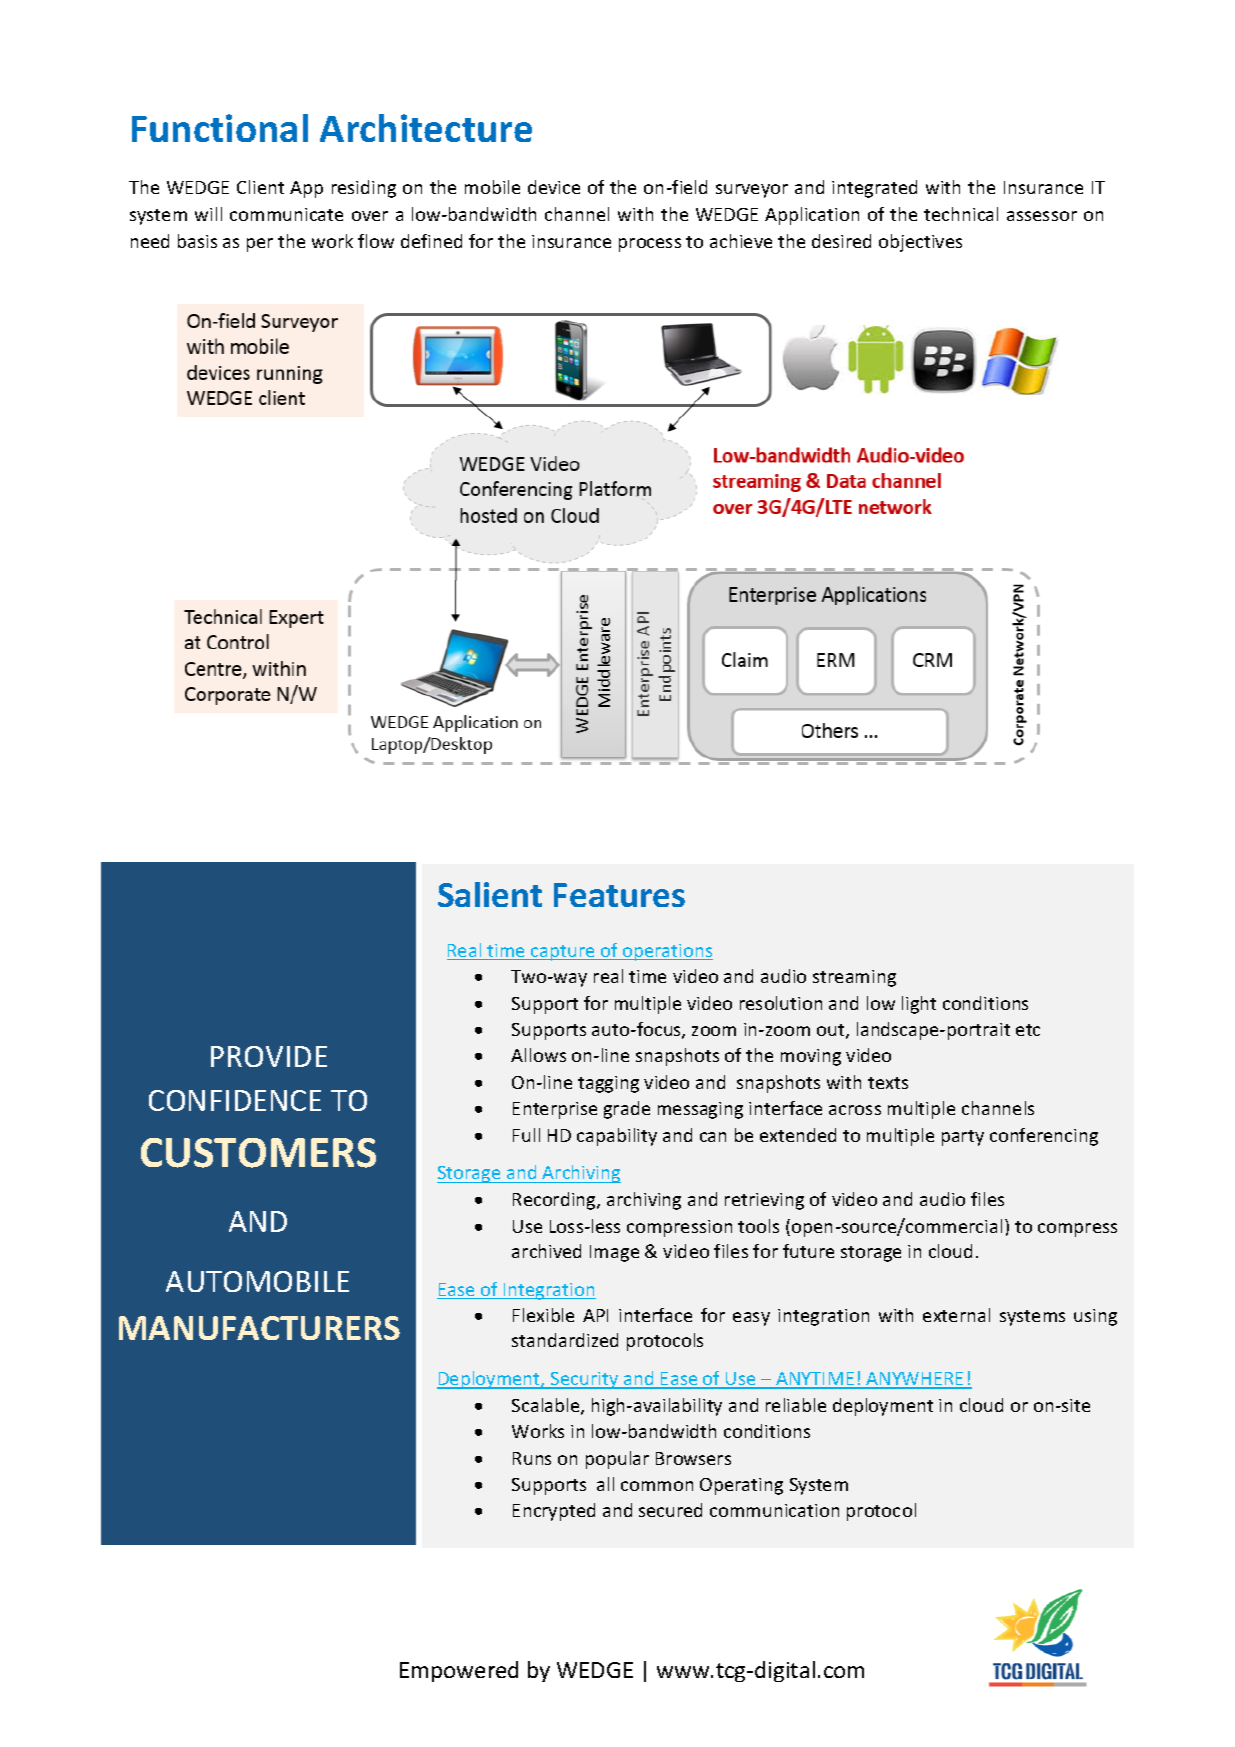 This document has height=1747, width=1235. I want to click on etc, so click(1028, 1030).
